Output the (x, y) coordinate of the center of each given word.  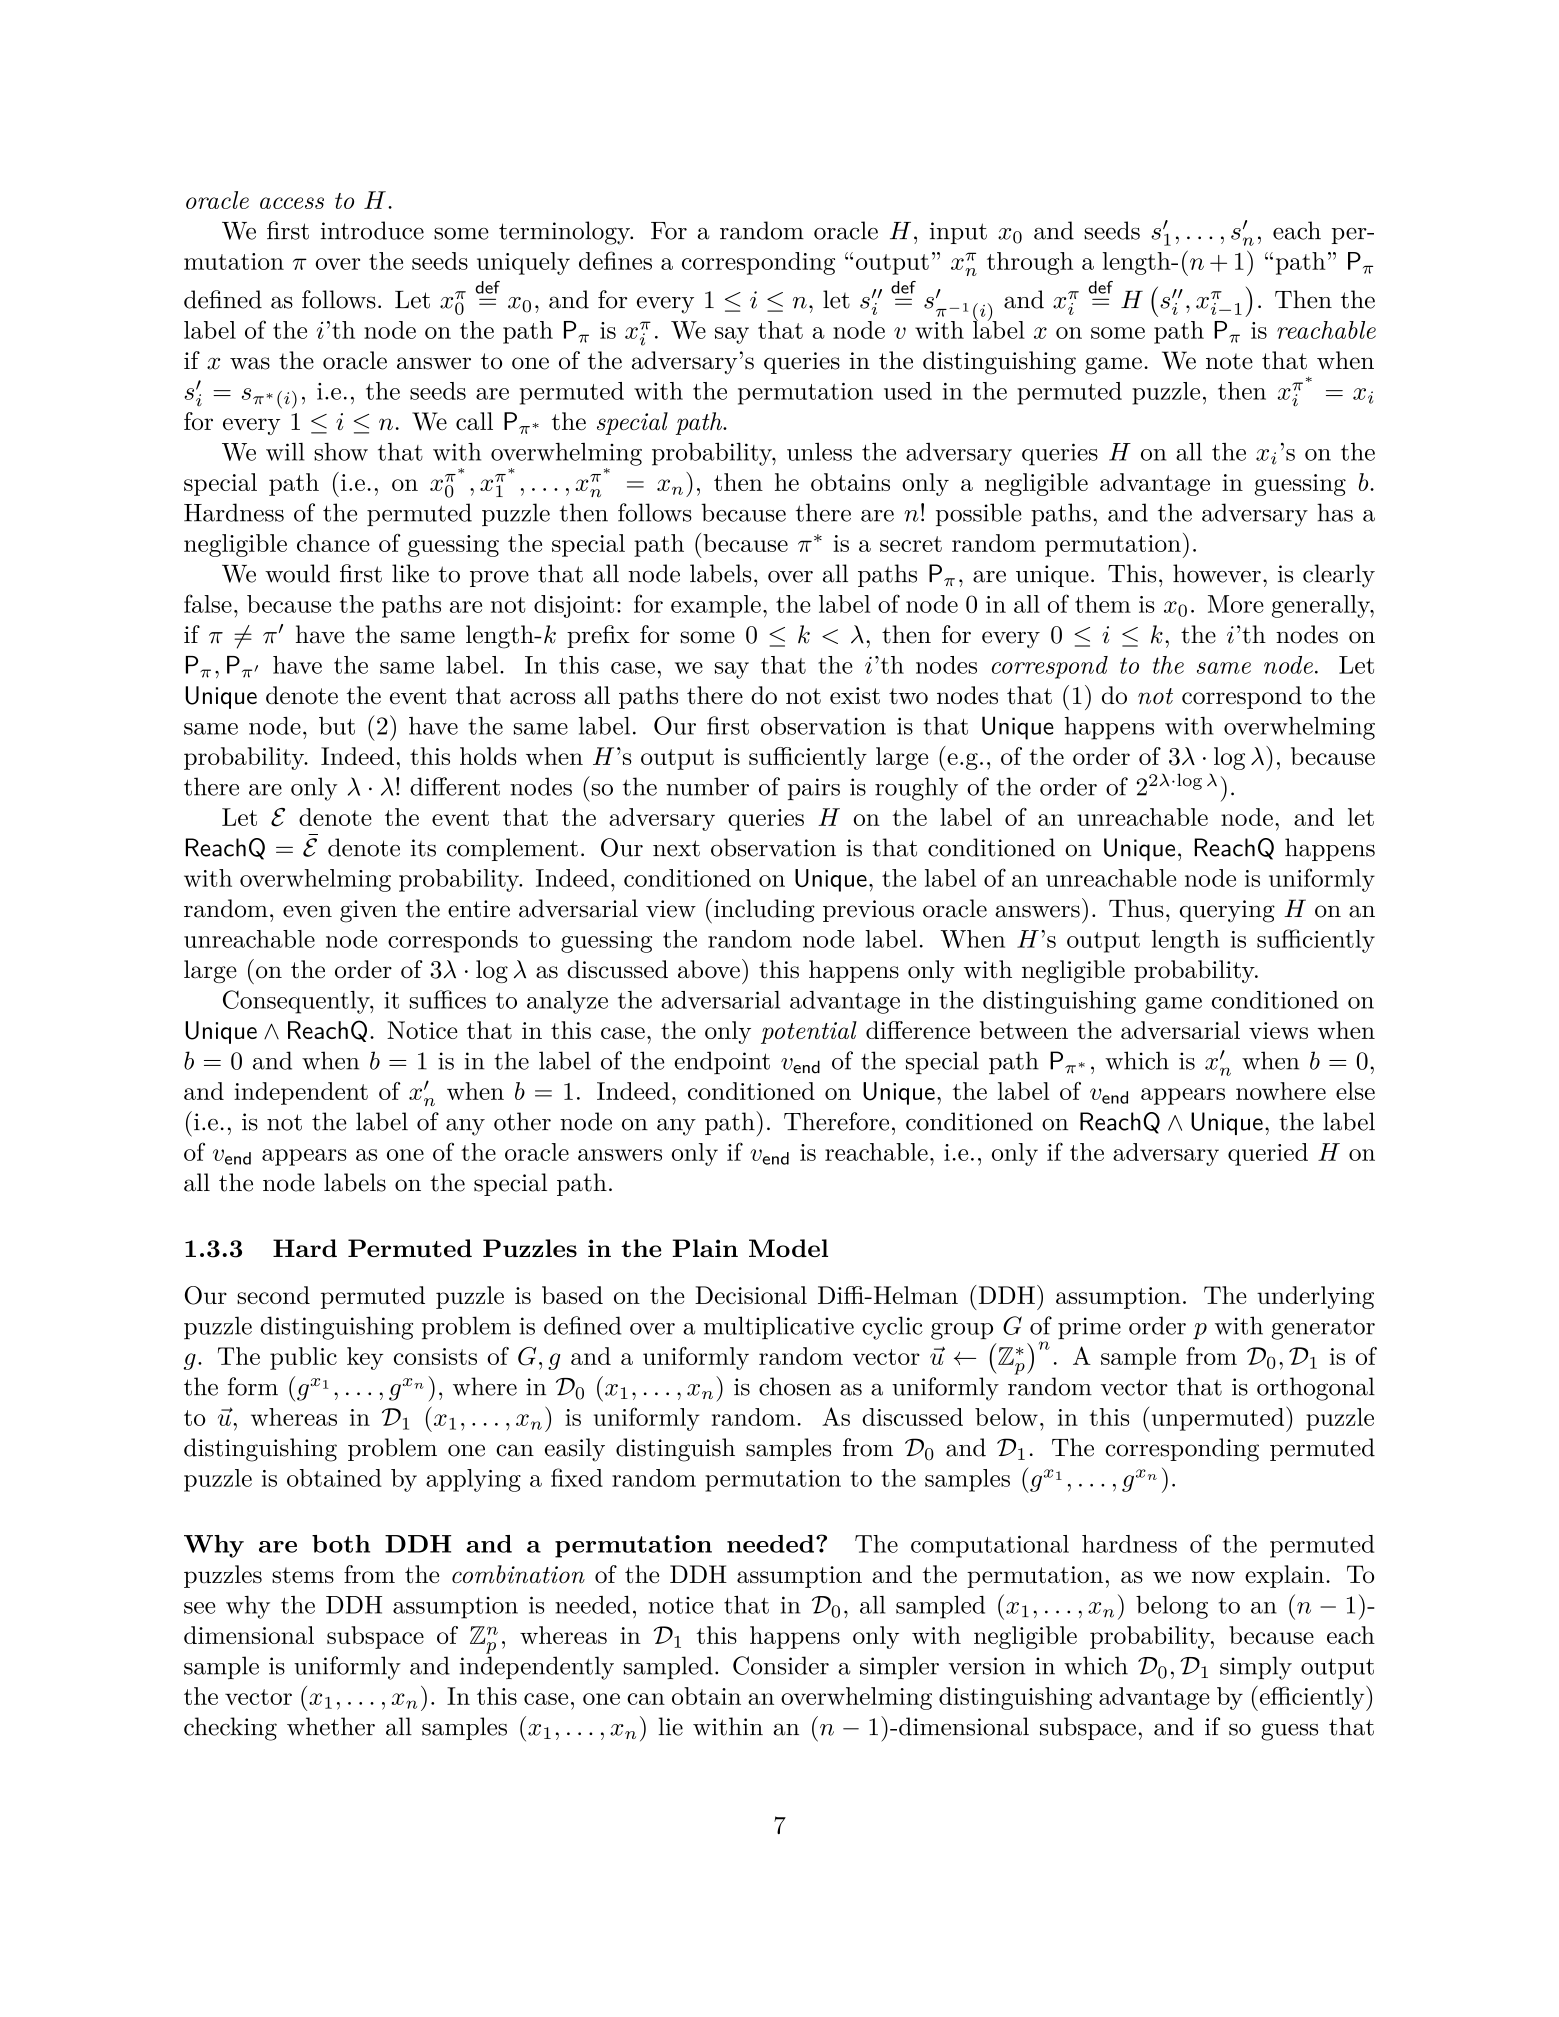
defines (615, 260)
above (709, 969)
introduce (372, 230)
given (368, 911)
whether (331, 1726)
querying (1227, 911)
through (1030, 263)
